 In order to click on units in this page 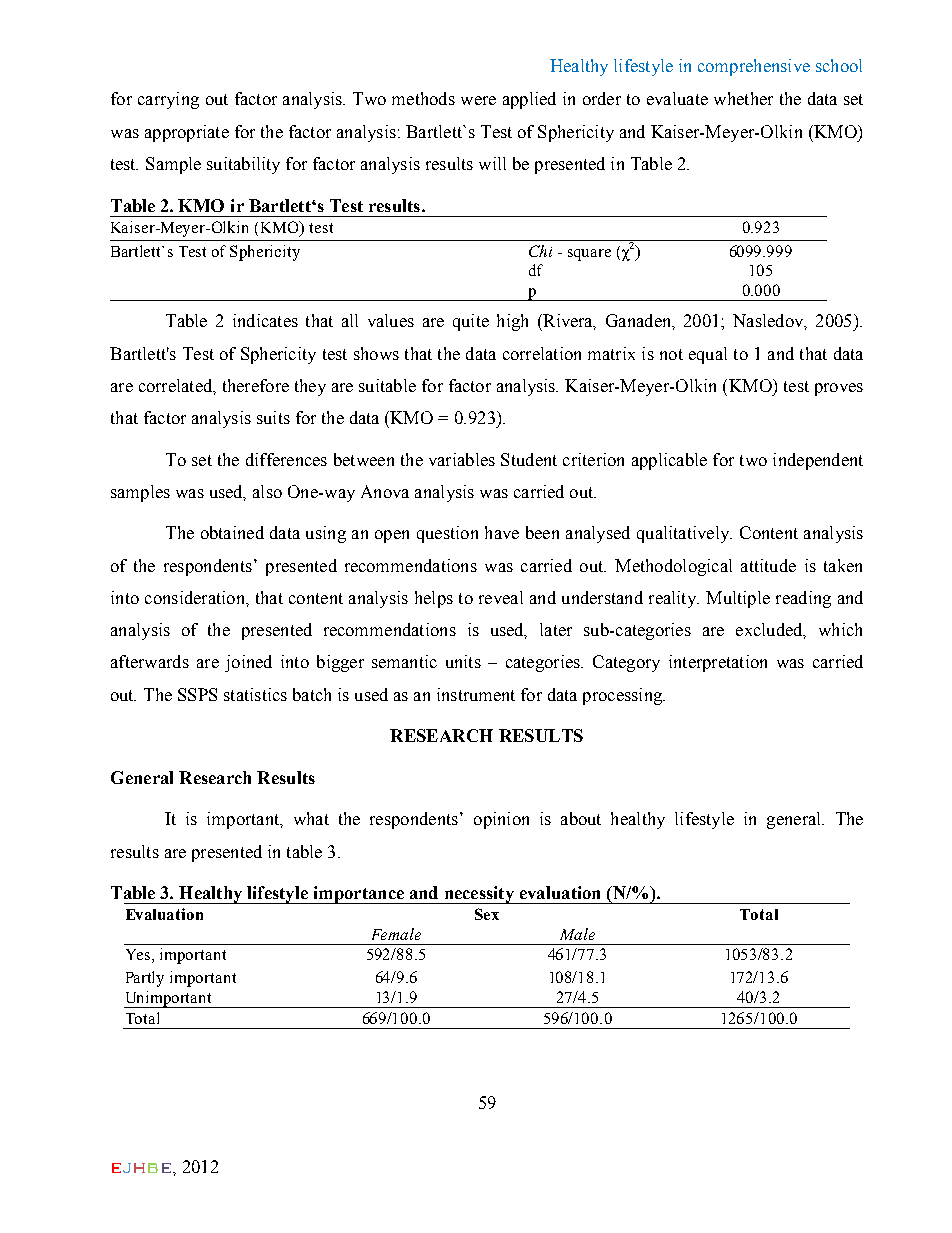, I will do `click(463, 661)`.
